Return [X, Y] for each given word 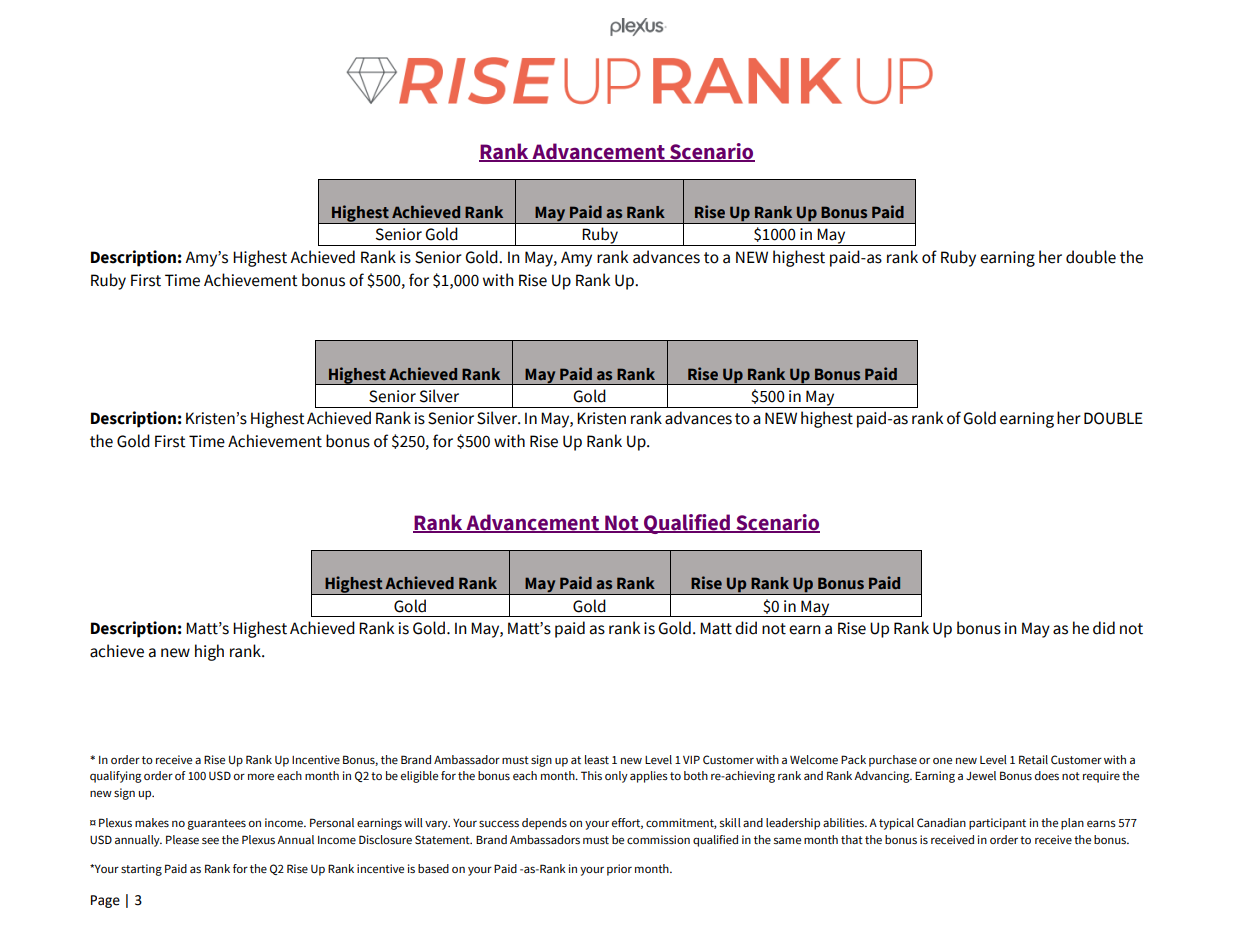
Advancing [883, 777]
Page [105, 901]
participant [997, 824]
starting [141, 870]
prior [619, 870]
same [787, 840]
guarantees [217, 824]
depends [544, 824]
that [852, 839]
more [261, 776]
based [433, 868]
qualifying [116, 777]
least [597, 760]
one [942, 760]
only [616, 777]
